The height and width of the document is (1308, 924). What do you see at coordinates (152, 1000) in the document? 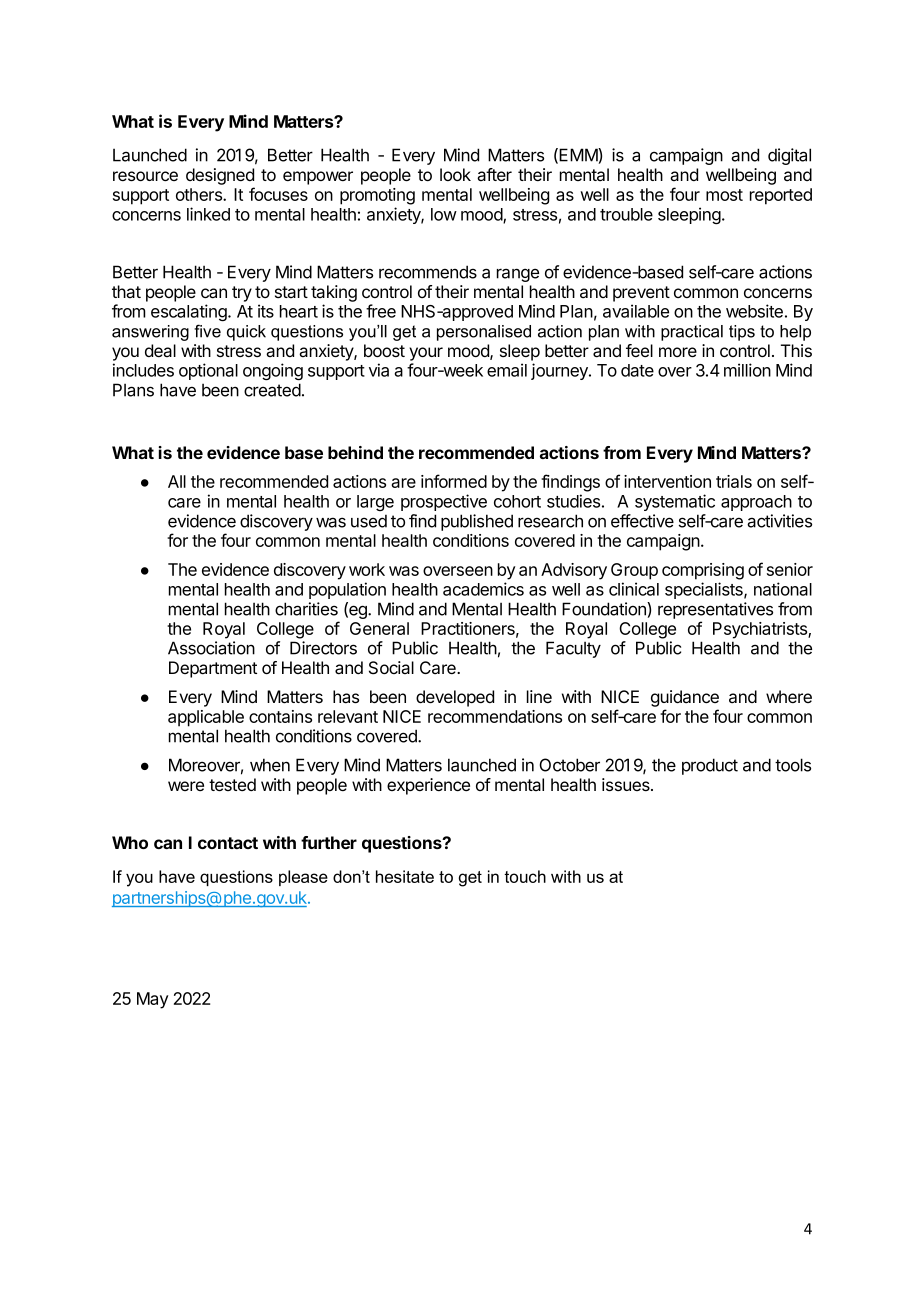
I see `May` at bounding box center [152, 1000].
